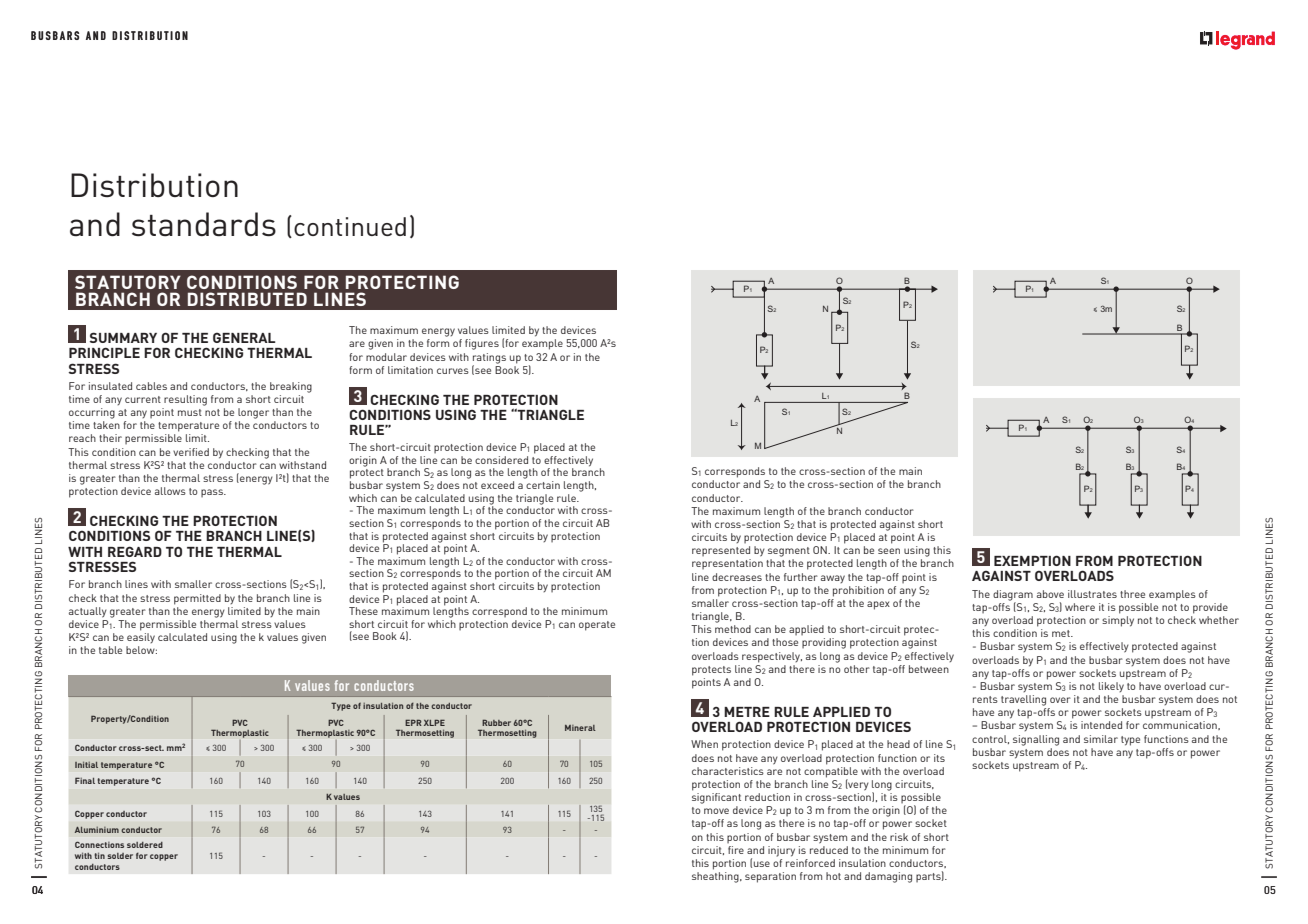 The width and height of the image is (1308, 924). I want to click on figures, so click(482, 344).
